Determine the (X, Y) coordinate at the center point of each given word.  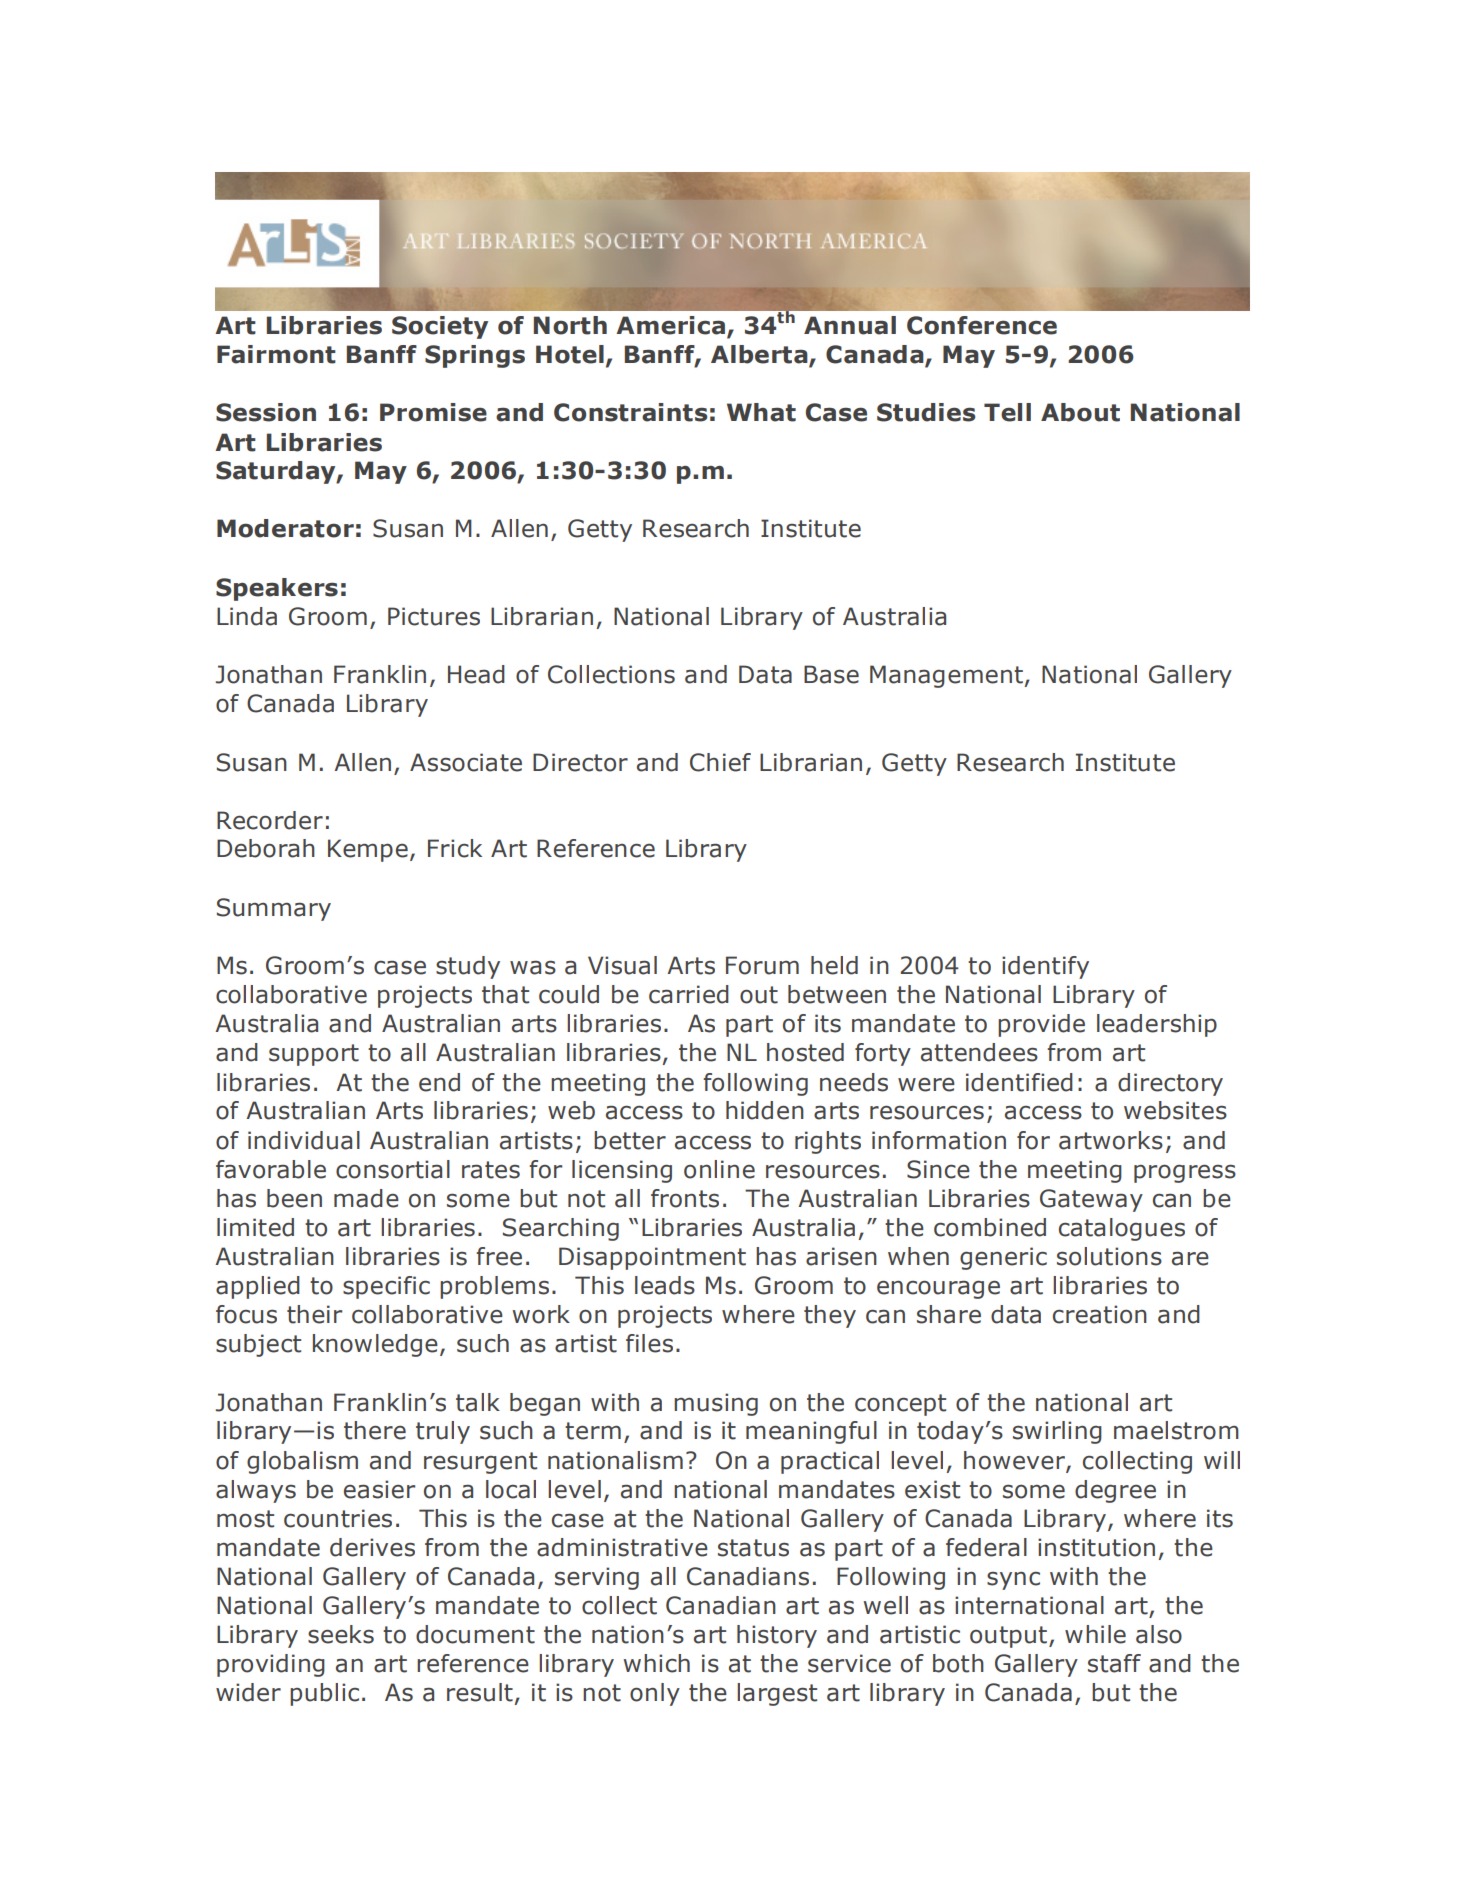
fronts (685, 1198)
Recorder (270, 820)
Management (946, 676)
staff (1114, 1663)
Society (440, 327)
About (1080, 412)
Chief (720, 762)
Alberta (760, 355)
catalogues (1122, 1229)
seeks (341, 1634)
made (366, 1198)
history (777, 1636)
